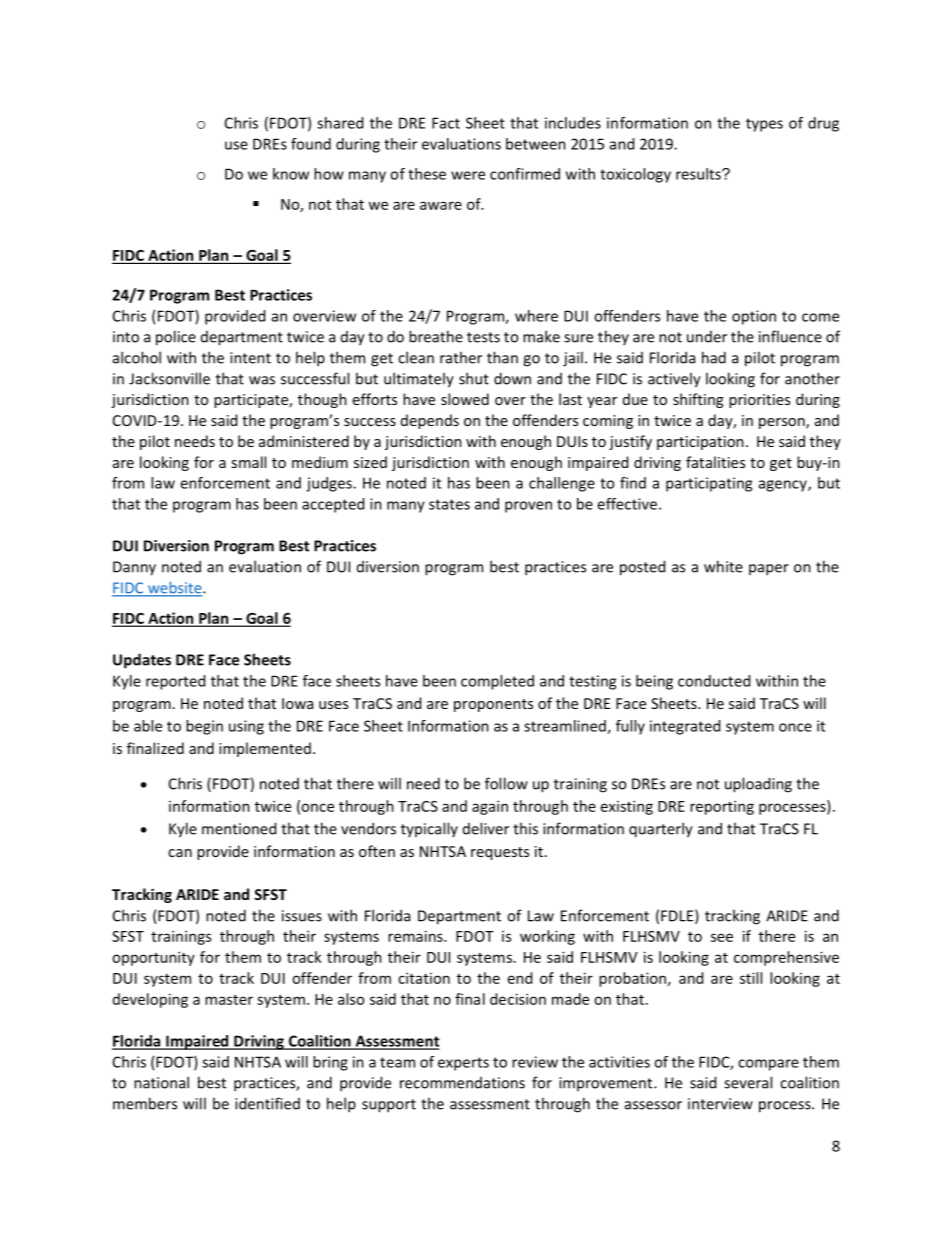 This screenshot has width=952, height=1233. Describe the element at coordinates (468, 175) in the screenshot. I see `were` at that location.
